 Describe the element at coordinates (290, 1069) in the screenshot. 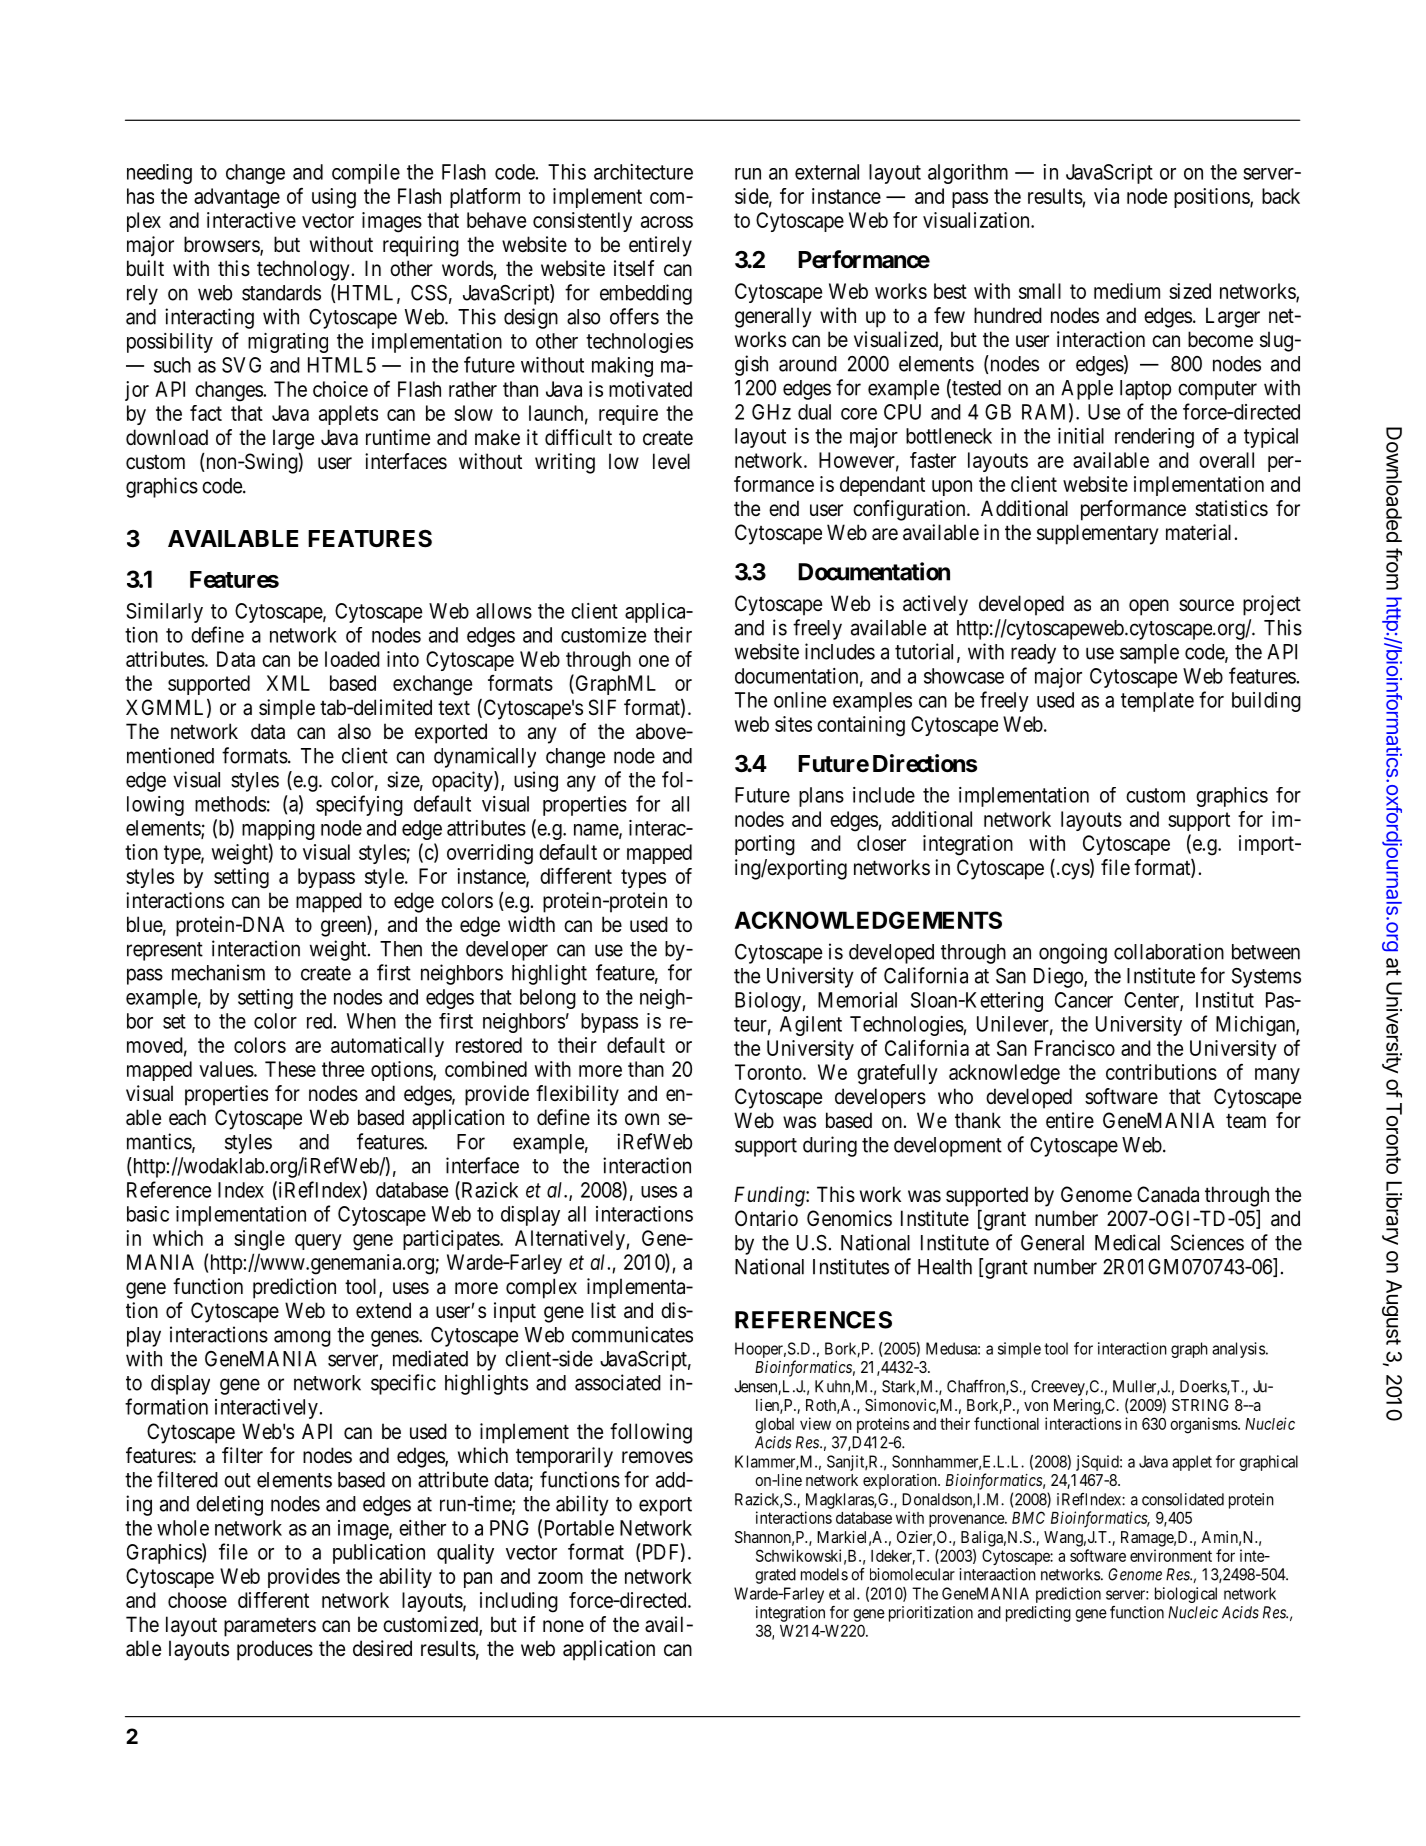

I see `These` at that location.
